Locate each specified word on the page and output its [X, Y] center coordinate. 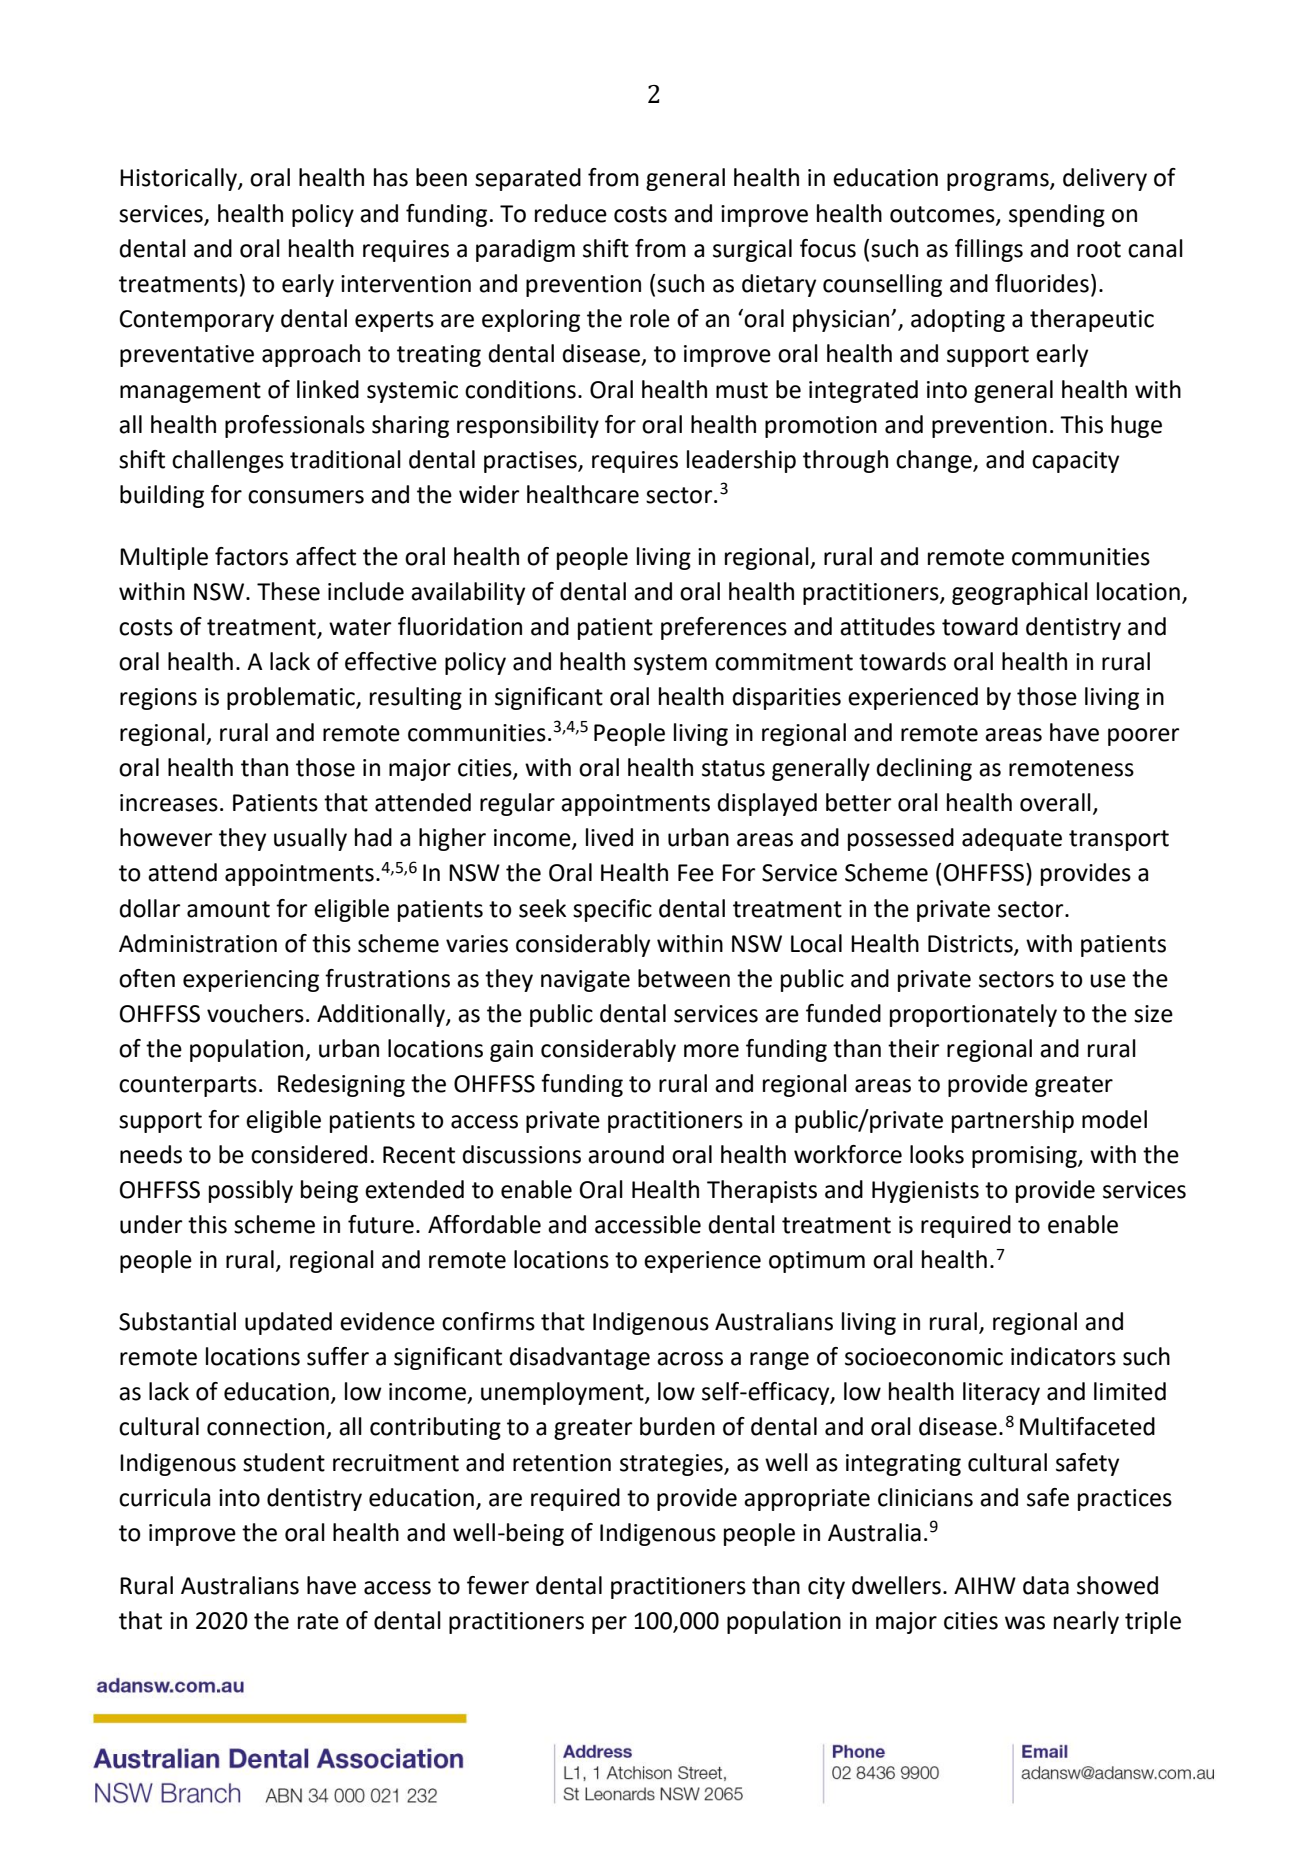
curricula [164, 1497]
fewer [498, 1585]
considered [309, 1154]
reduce [571, 213]
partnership [1013, 1121]
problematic [292, 698]
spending [1057, 215]
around [626, 1154]
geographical [1020, 593]
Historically [179, 179]
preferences [724, 628]
